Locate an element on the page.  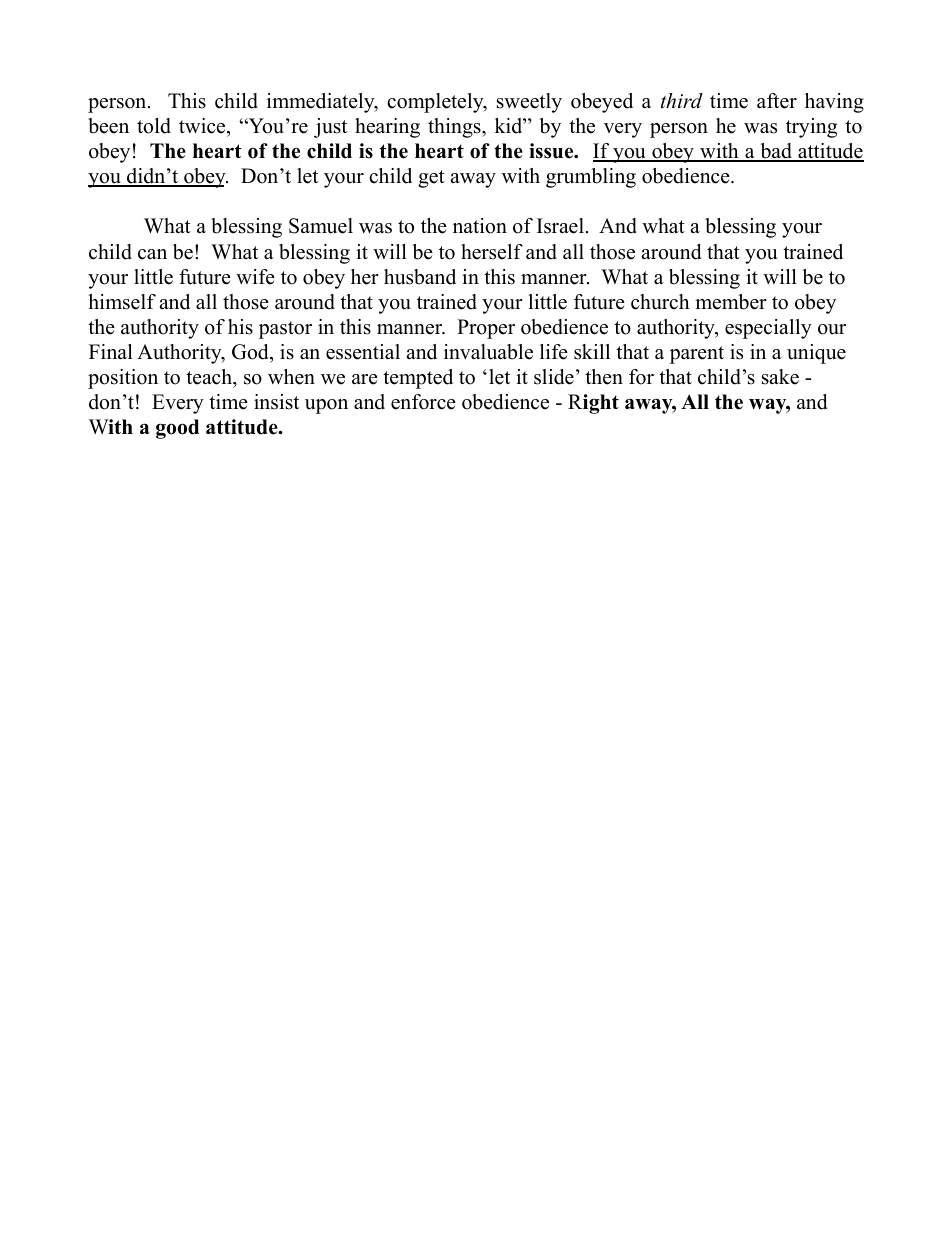
Samuel is located at coordinates (321, 226).
